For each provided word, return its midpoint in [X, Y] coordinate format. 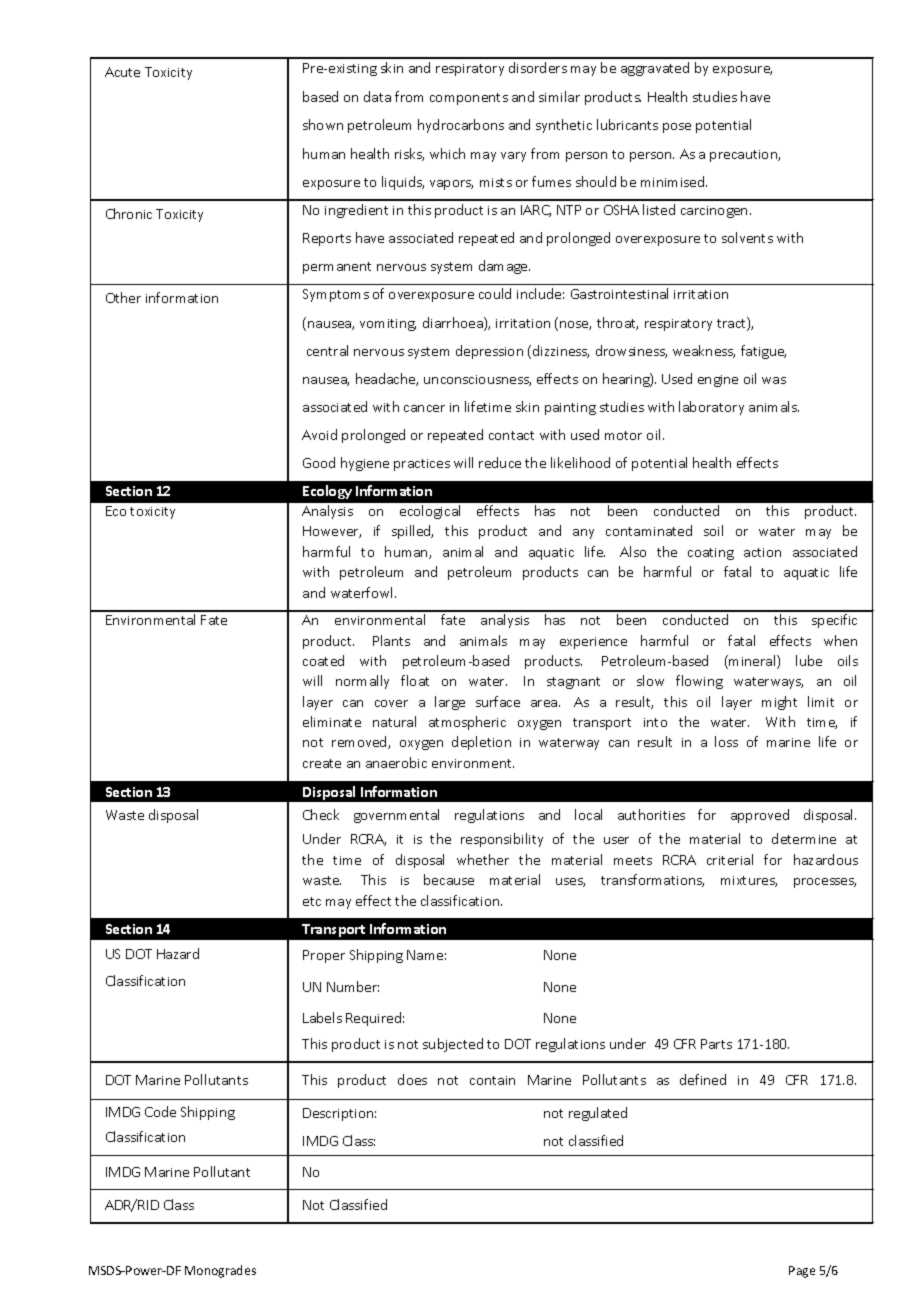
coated [323, 660]
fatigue [763, 352]
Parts [716, 1044]
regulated [598, 1114]
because [449, 879]
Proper [324, 956]
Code [160, 1111]
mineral [753, 662]
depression [489, 352]
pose [677, 128]
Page [802, 1272]
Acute [122, 72]
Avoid [319, 434]
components [469, 99]
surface [498, 701]
